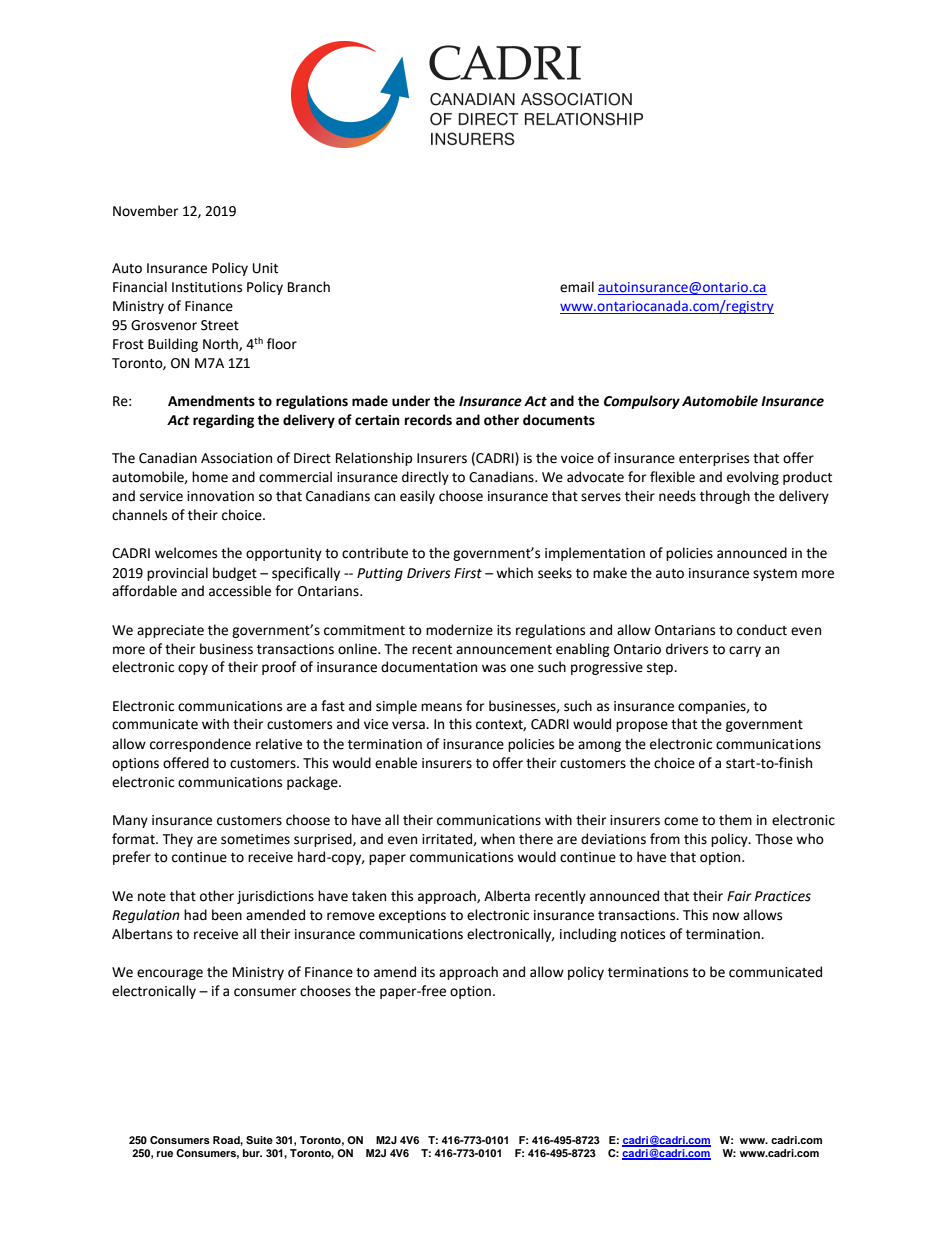 This screenshot has width=952, height=1233. Describe the element at coordinates (588, 935) in the screenshot. I see `including` at that location.
